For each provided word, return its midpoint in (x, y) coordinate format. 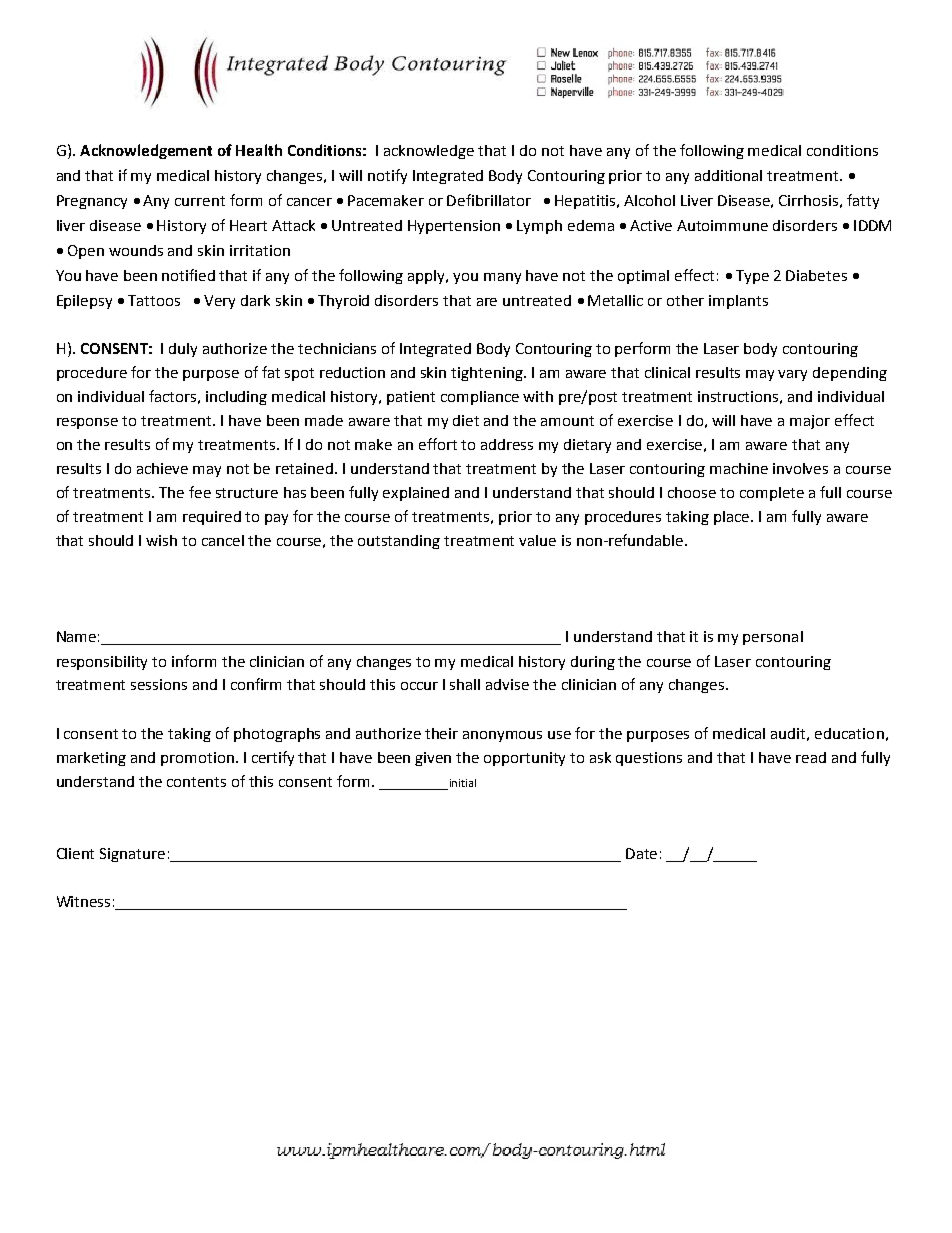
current (200, 201)
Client (75, 853)
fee (200, 492)
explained (416, 494)
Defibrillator (489, 200)
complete (772, 494)
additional (728, 175)
